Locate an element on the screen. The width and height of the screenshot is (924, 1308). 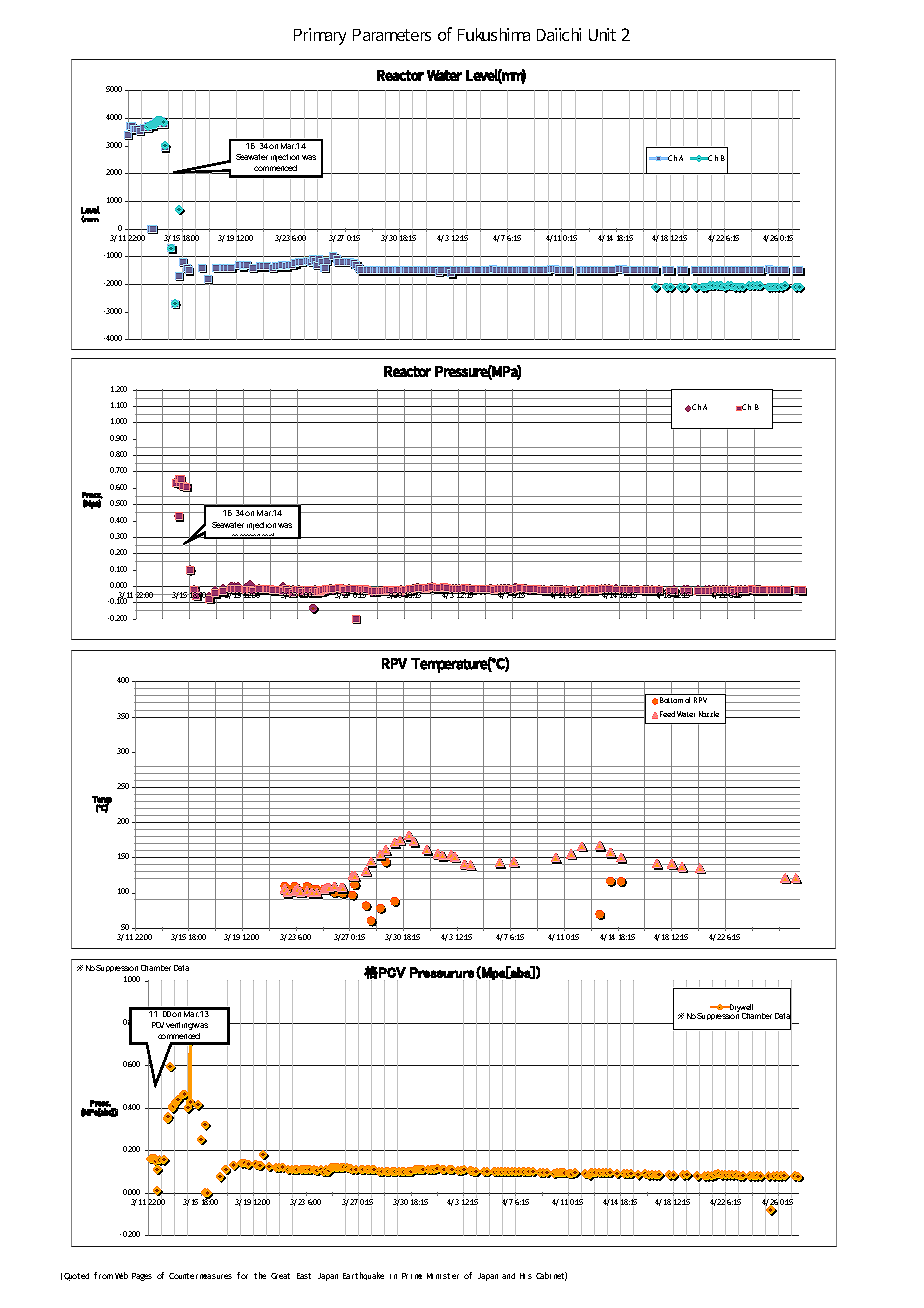
Unit is located at coordinates (602, 34).
